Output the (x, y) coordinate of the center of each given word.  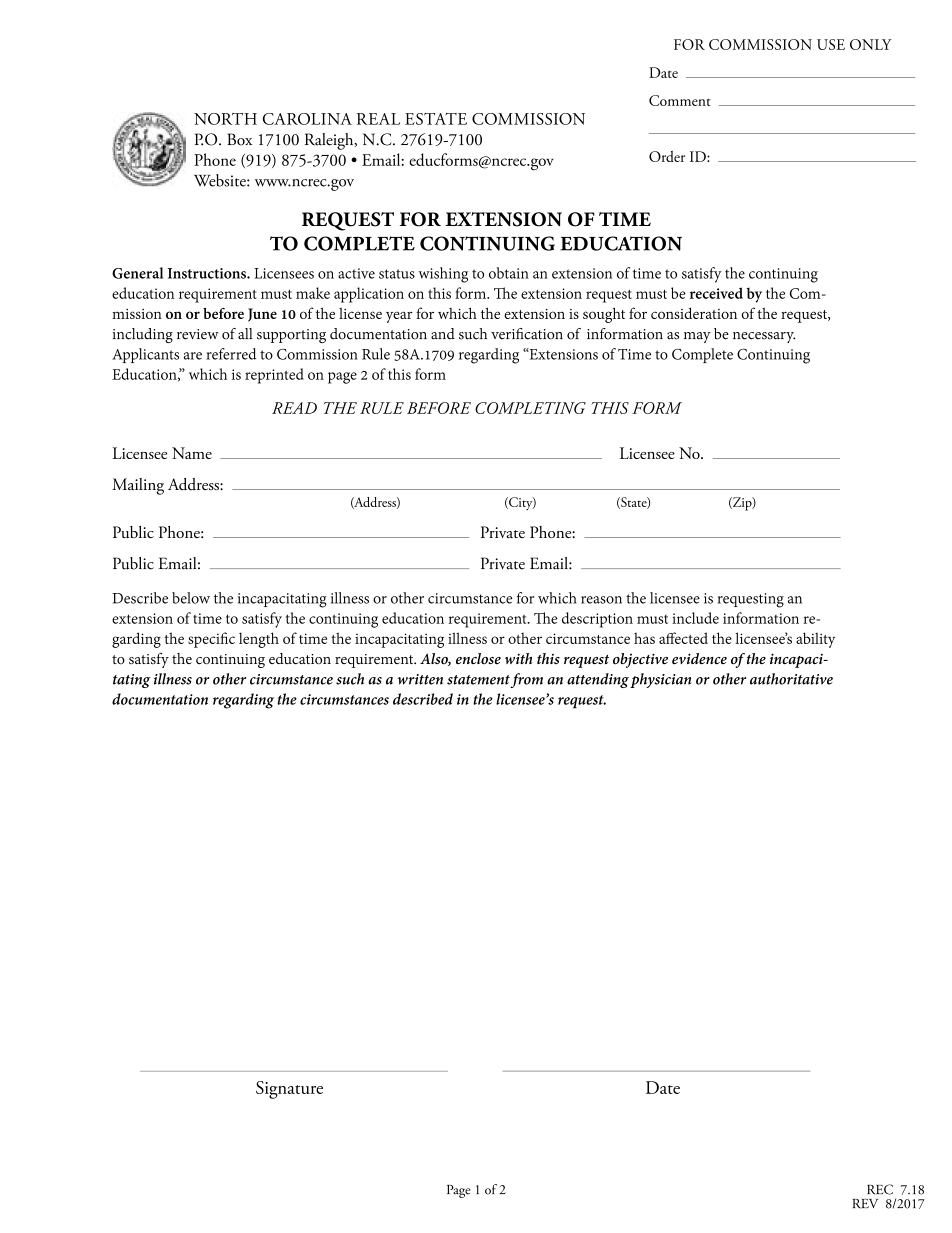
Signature (289, 1090)
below (191, 598)
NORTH (225, 119)
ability (815, 640)
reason (601, 600)
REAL (378, 119)
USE (831, 44)
